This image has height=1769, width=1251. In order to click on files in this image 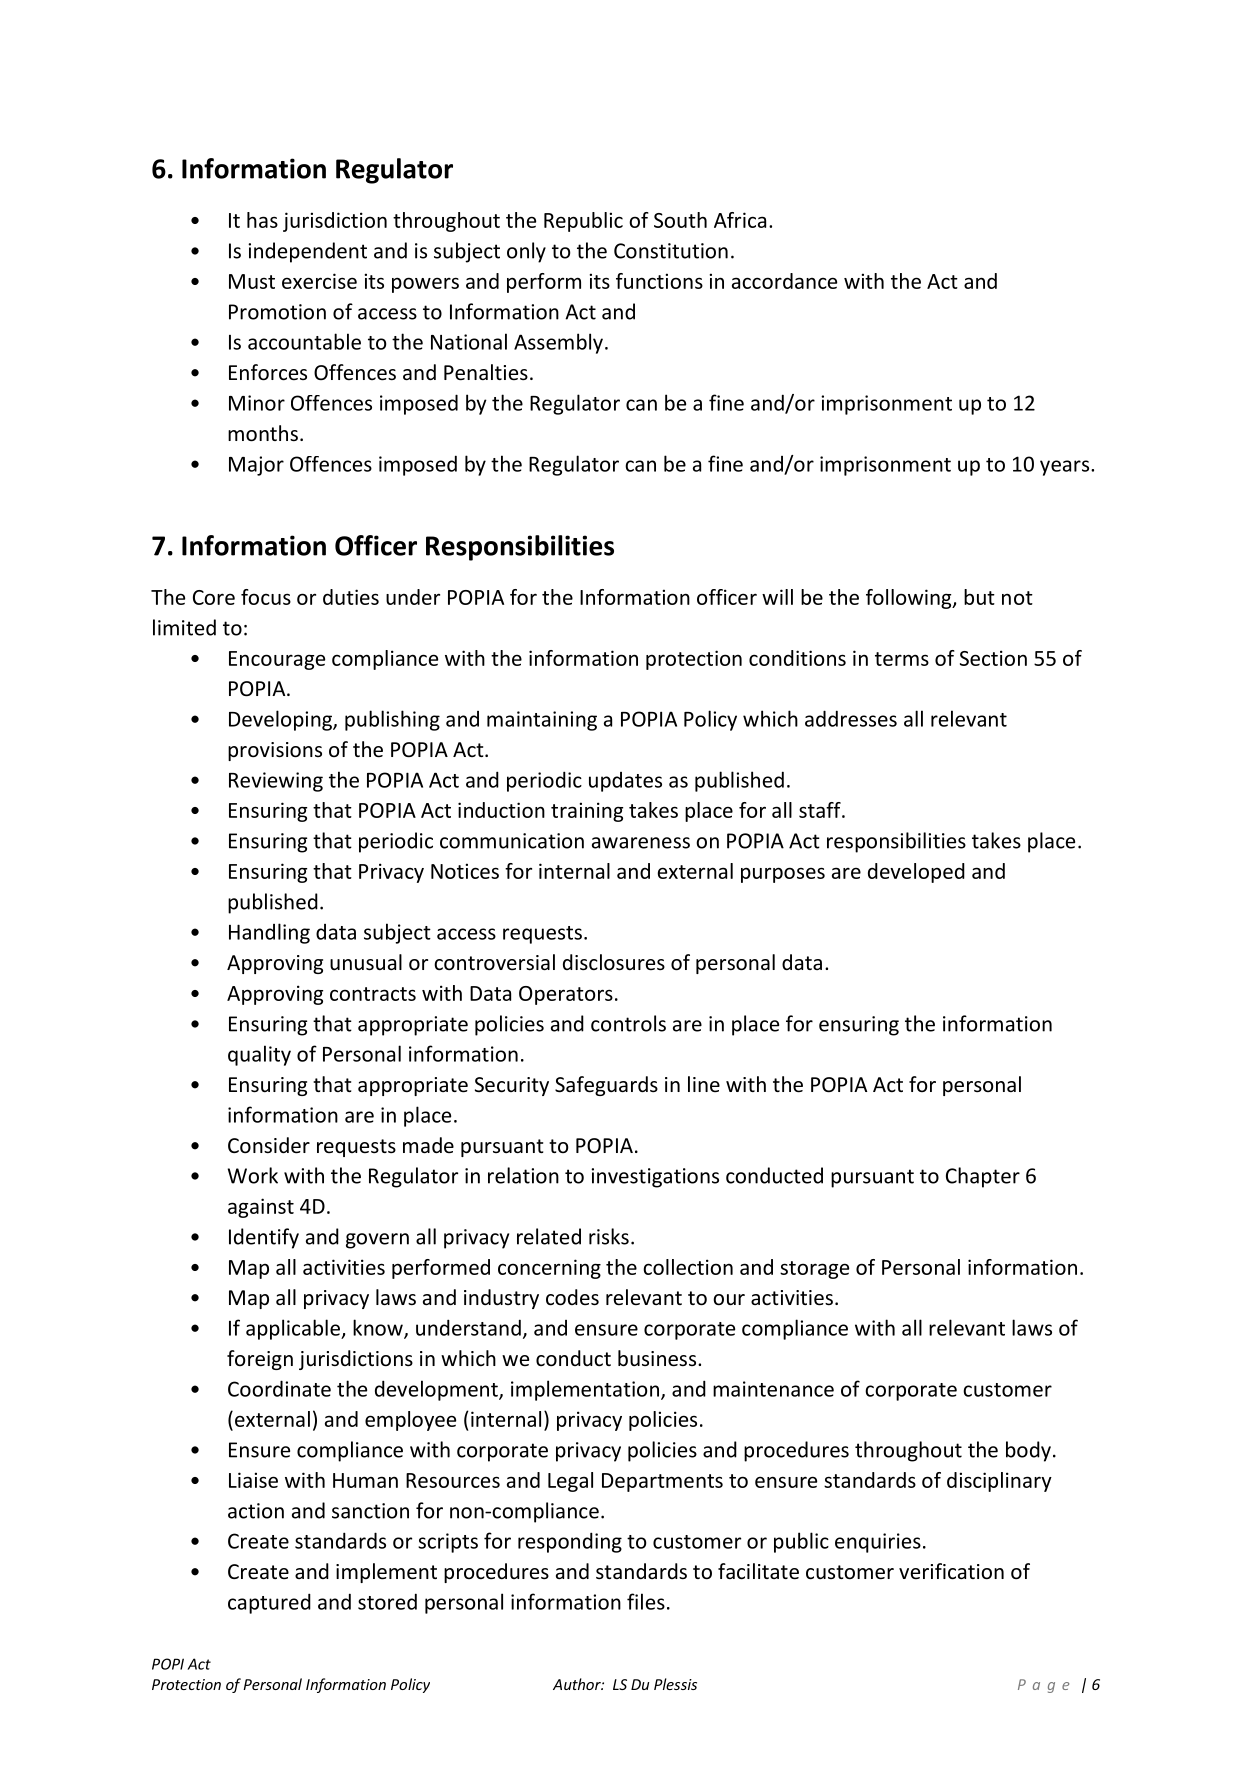, I will do `click(646, 1601)`.
